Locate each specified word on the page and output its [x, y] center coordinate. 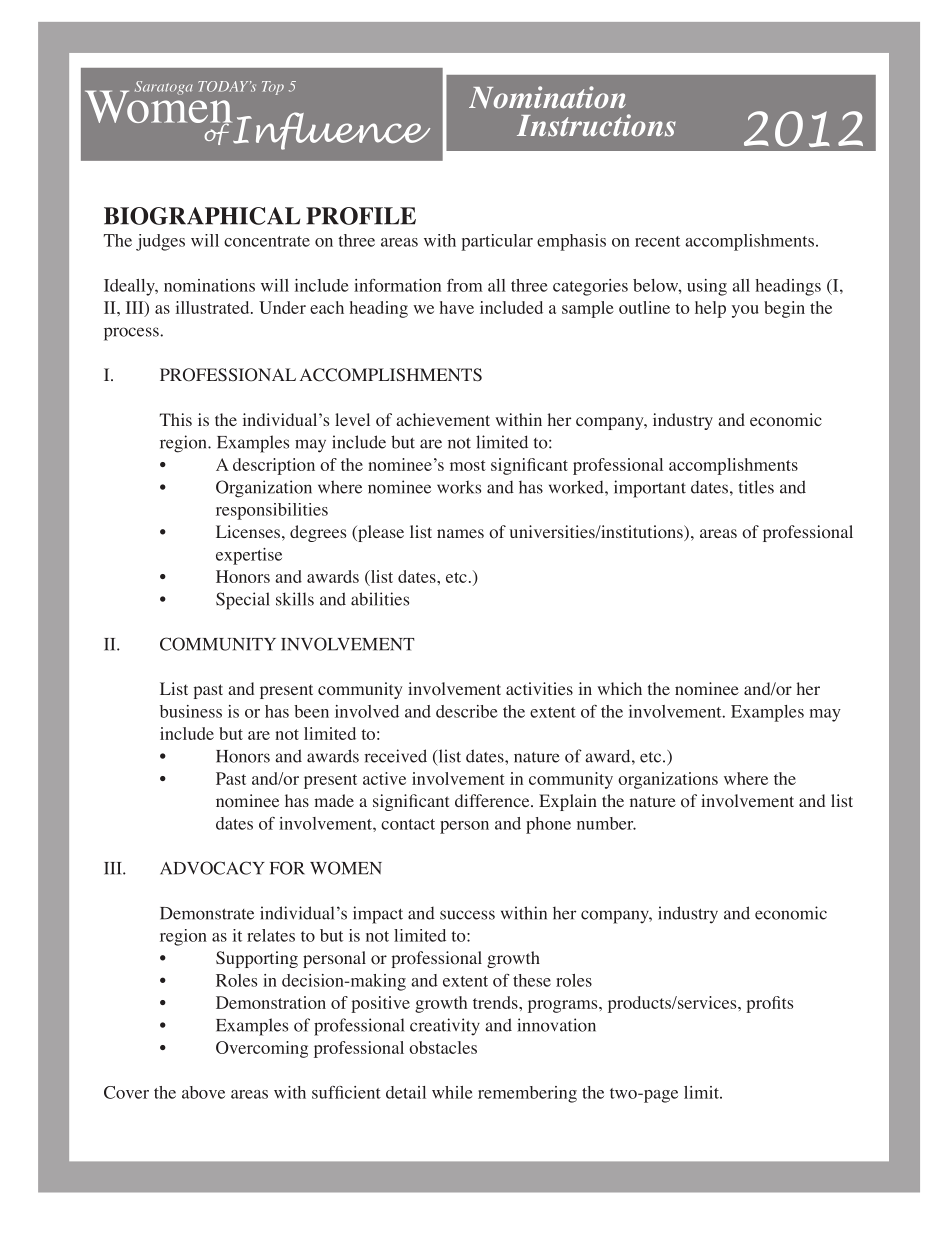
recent [657, 241]
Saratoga [164, 88]
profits [769, 1004]
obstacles [443, 1047]
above [203, 1092]
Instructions [596, 125]
